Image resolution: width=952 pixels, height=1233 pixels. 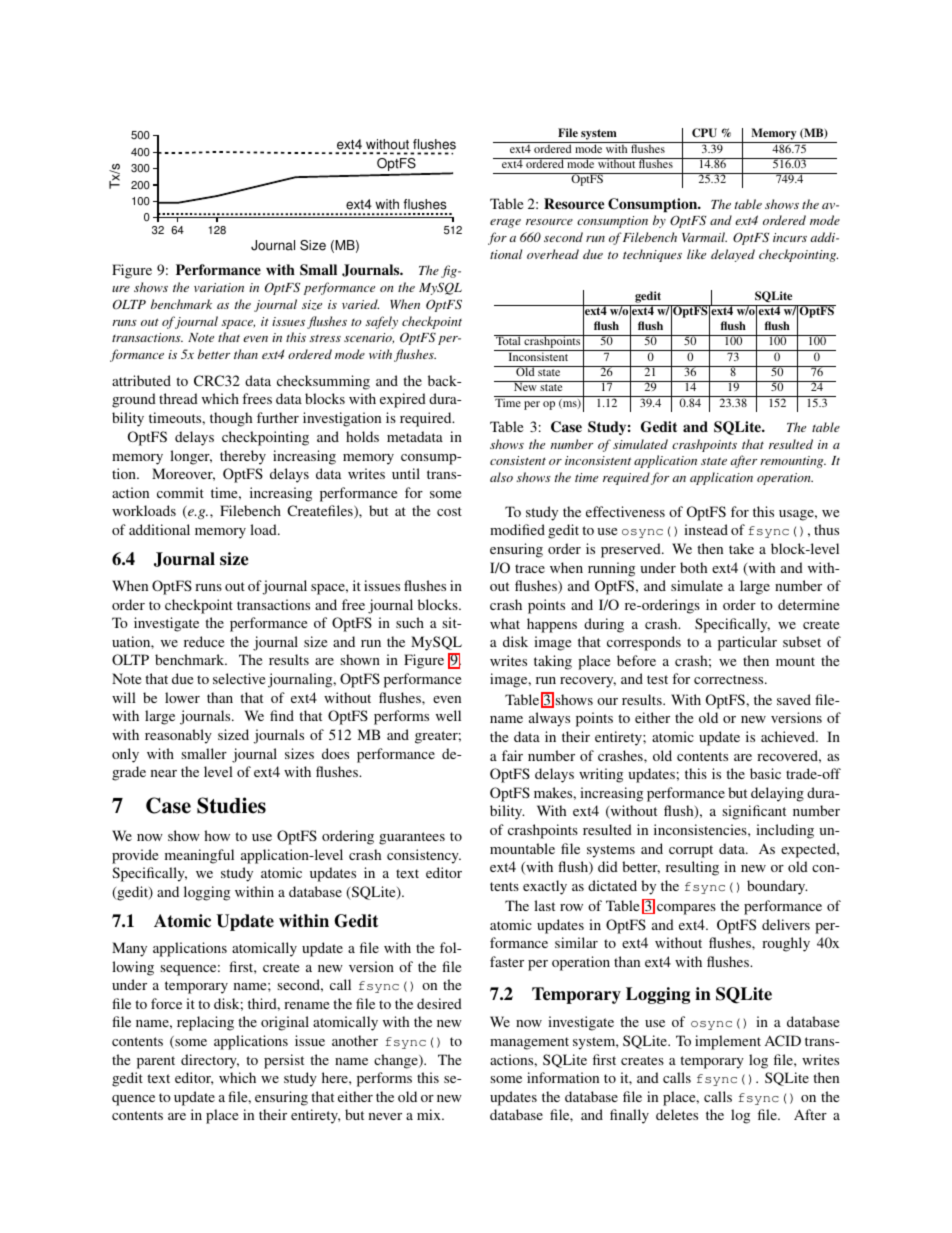 What do you see at coordinates (765, 773) in the image?
I see `basic` at bounding box center [765, 773].
